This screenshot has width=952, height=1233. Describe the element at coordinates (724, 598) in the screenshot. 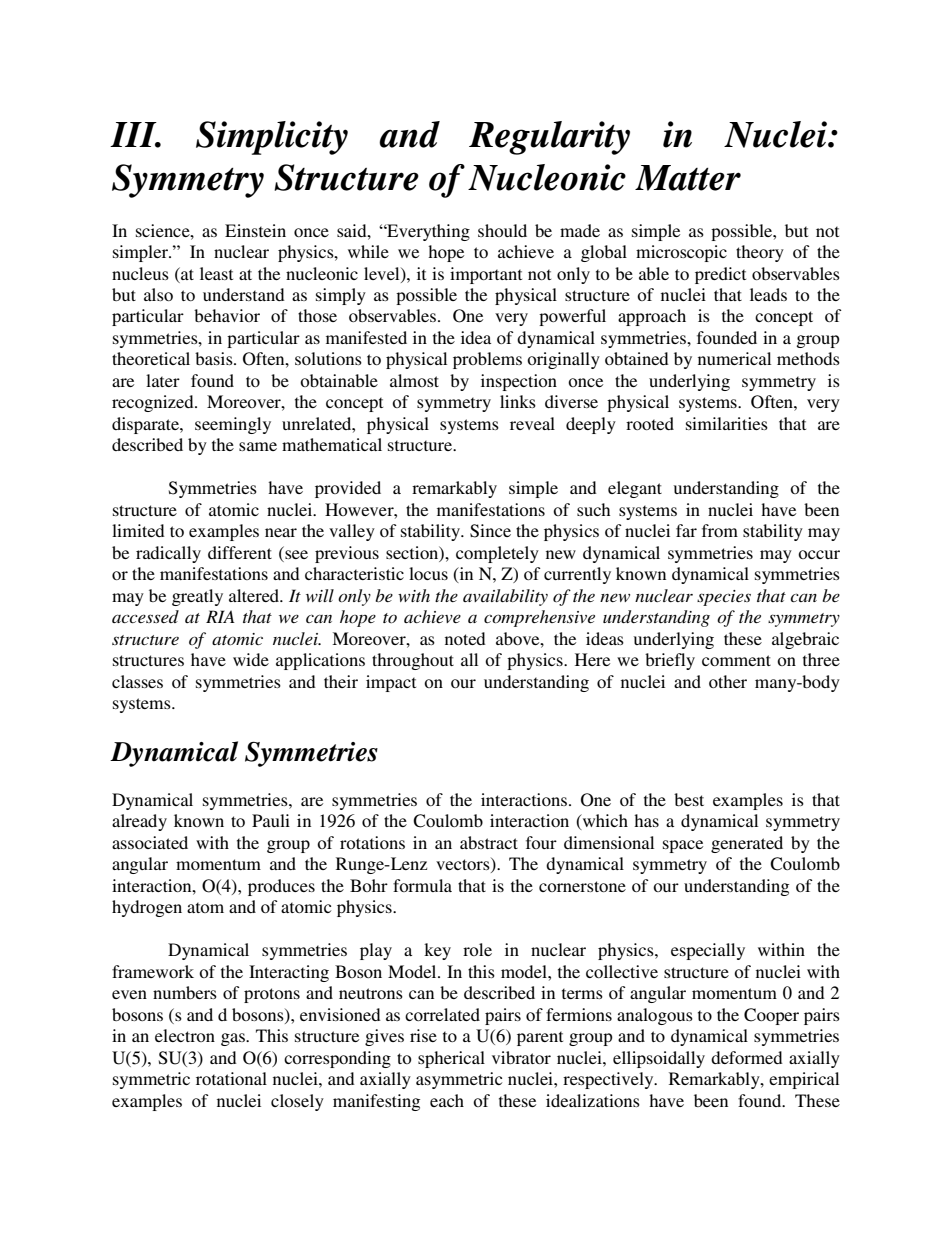

I see `species` at that location.
